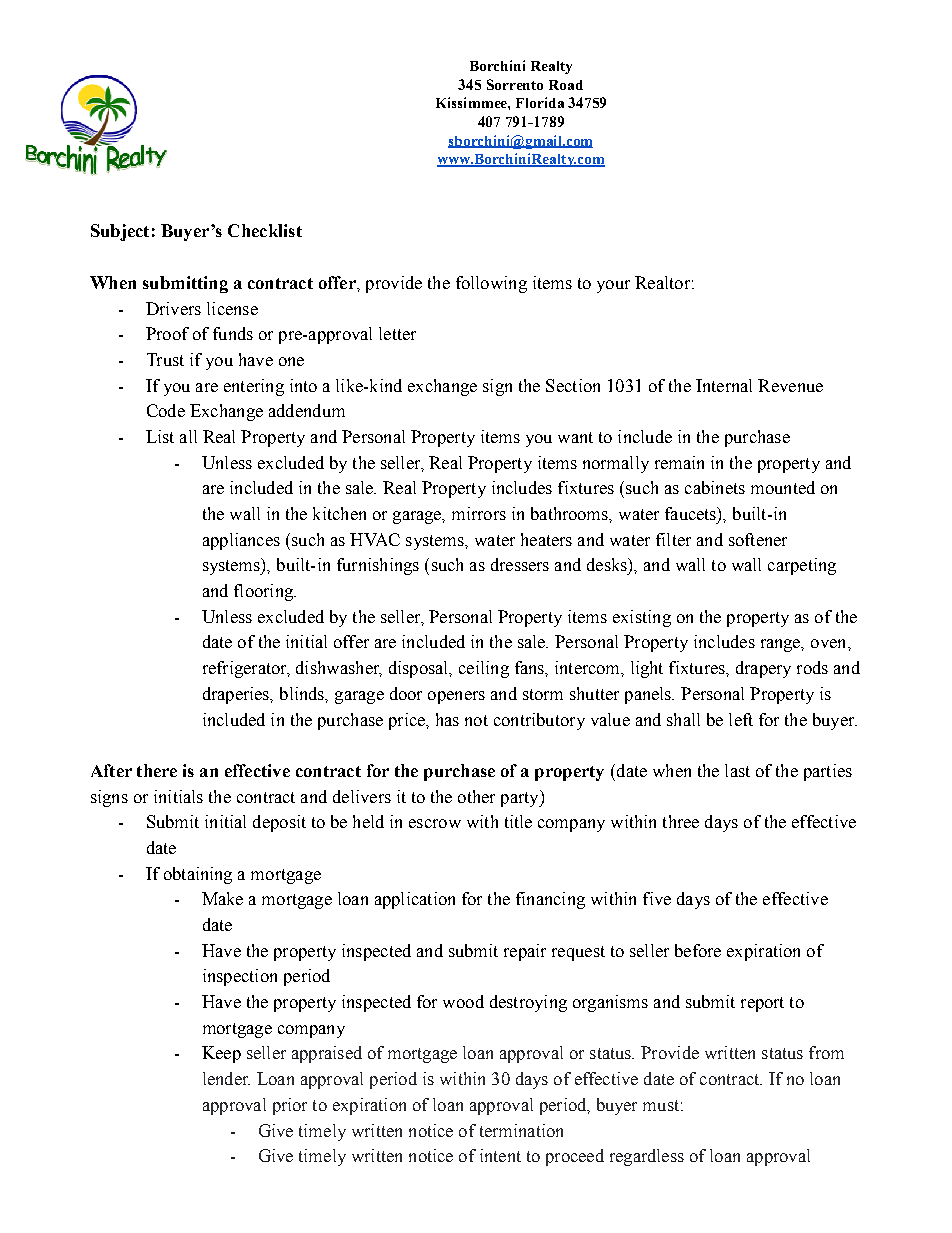  What do you see at coordinates (724, 385) in the screenshot?
I see `Internal` at bounding box center [724, 385].
